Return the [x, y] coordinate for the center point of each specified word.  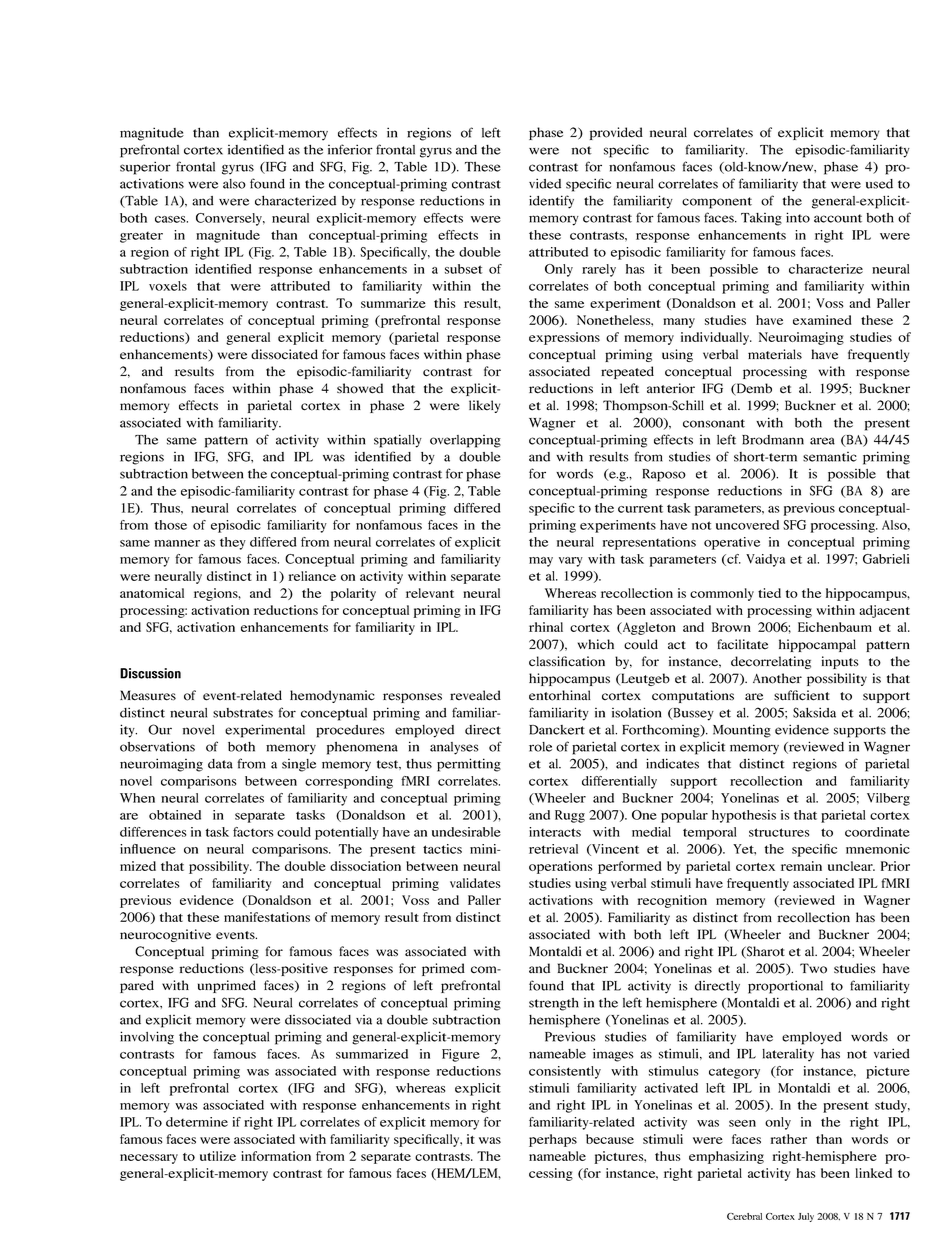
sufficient [802, 695]
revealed [475, 695]
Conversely [230, 219]
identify [551, 202]
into [798, 217]
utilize [218, 1156]
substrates [243, 713]
